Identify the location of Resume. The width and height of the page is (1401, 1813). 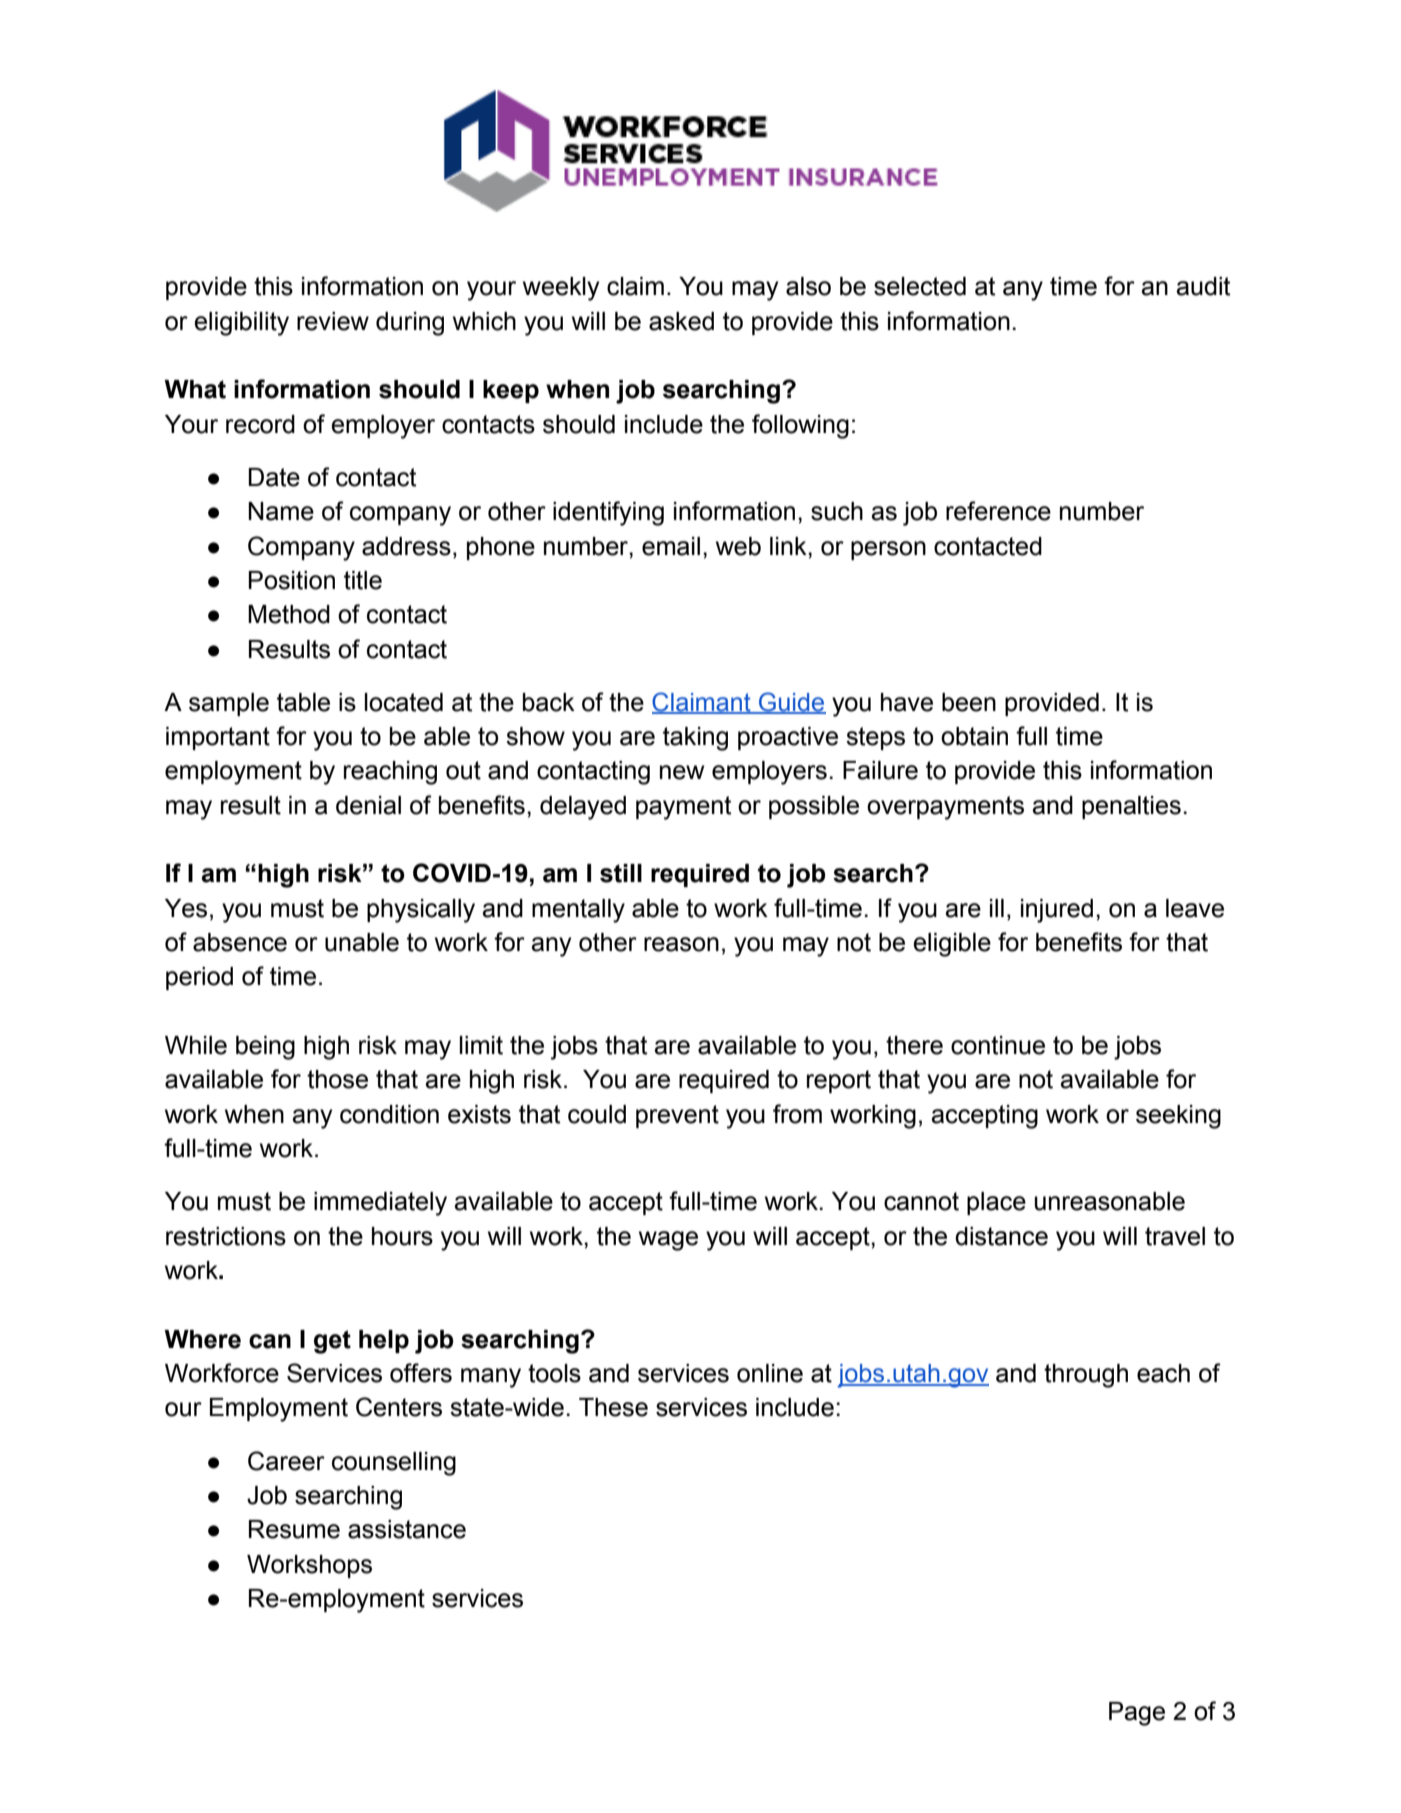
(294, 1529).
